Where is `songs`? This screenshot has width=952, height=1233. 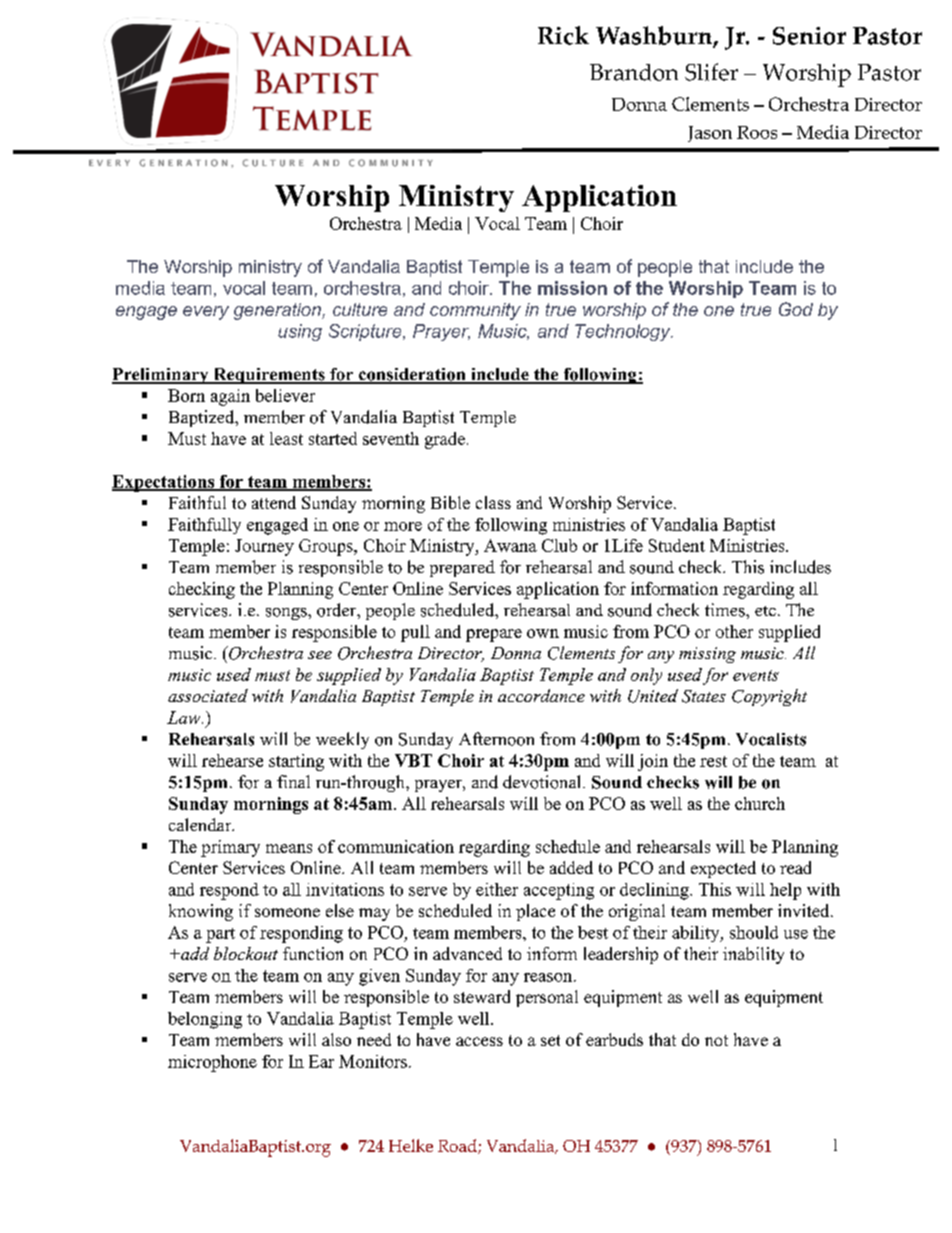 songs is located at coordinates (287, 614).
